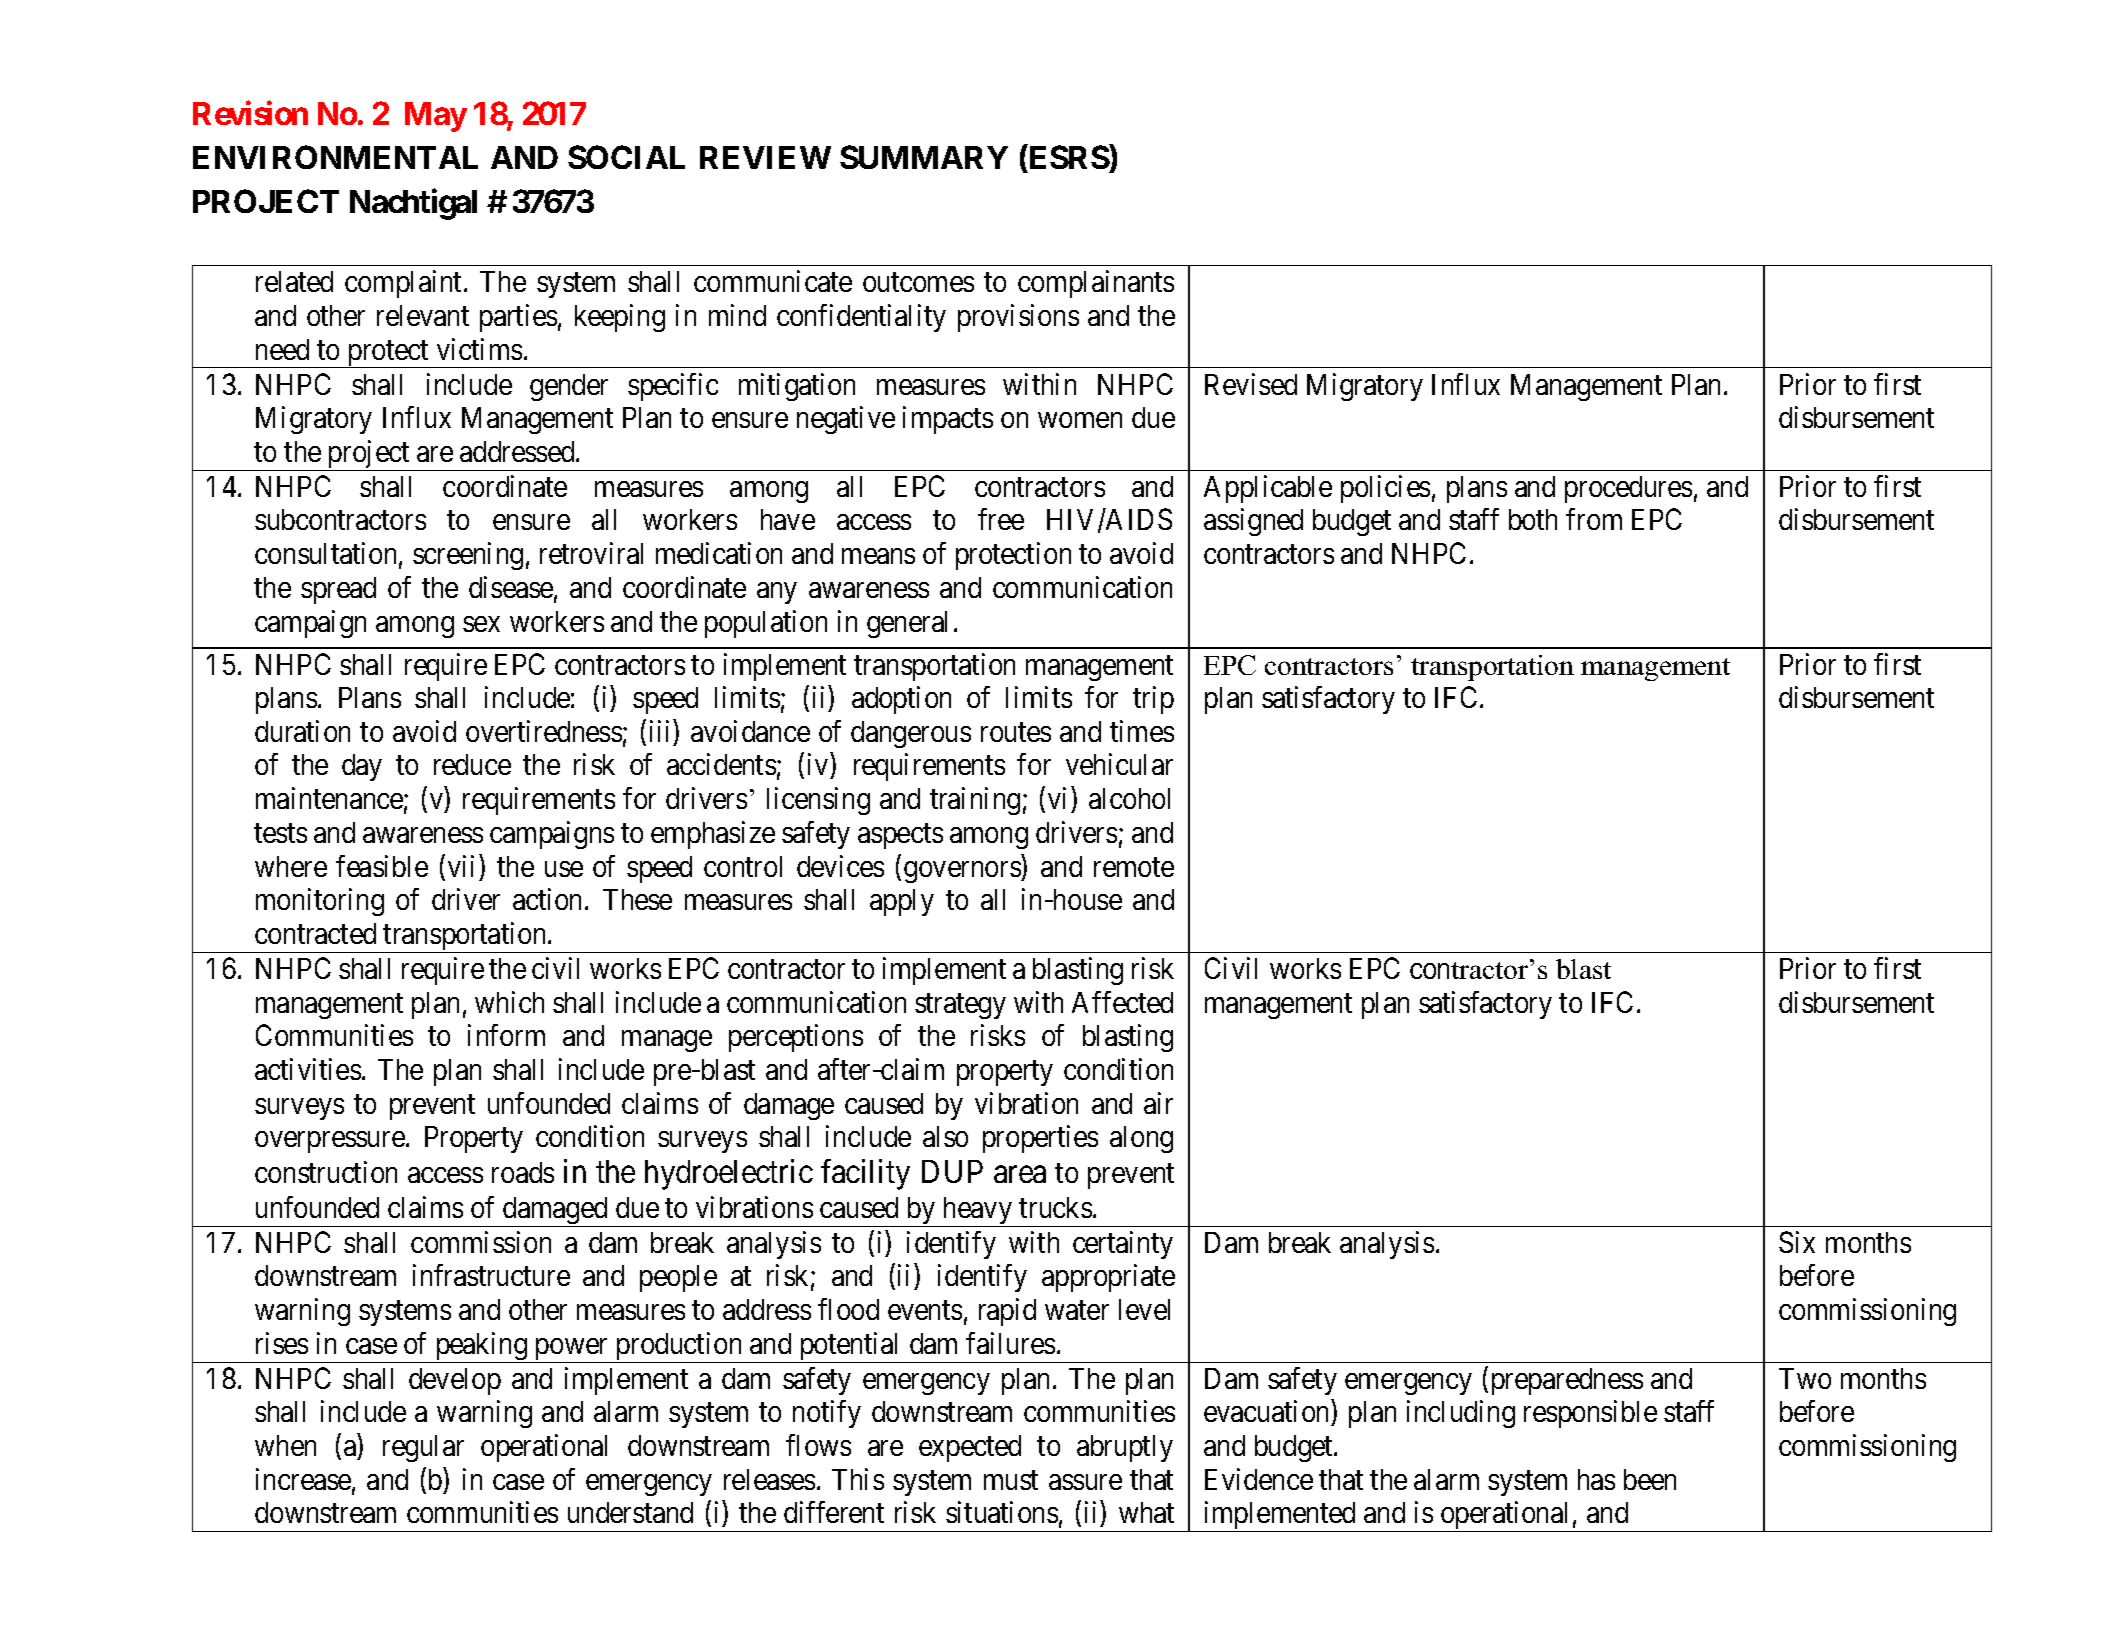 Image resolution: width=2108 pixels, height=1629 pixels. I want to click on Revised, so click(1251, 384).
